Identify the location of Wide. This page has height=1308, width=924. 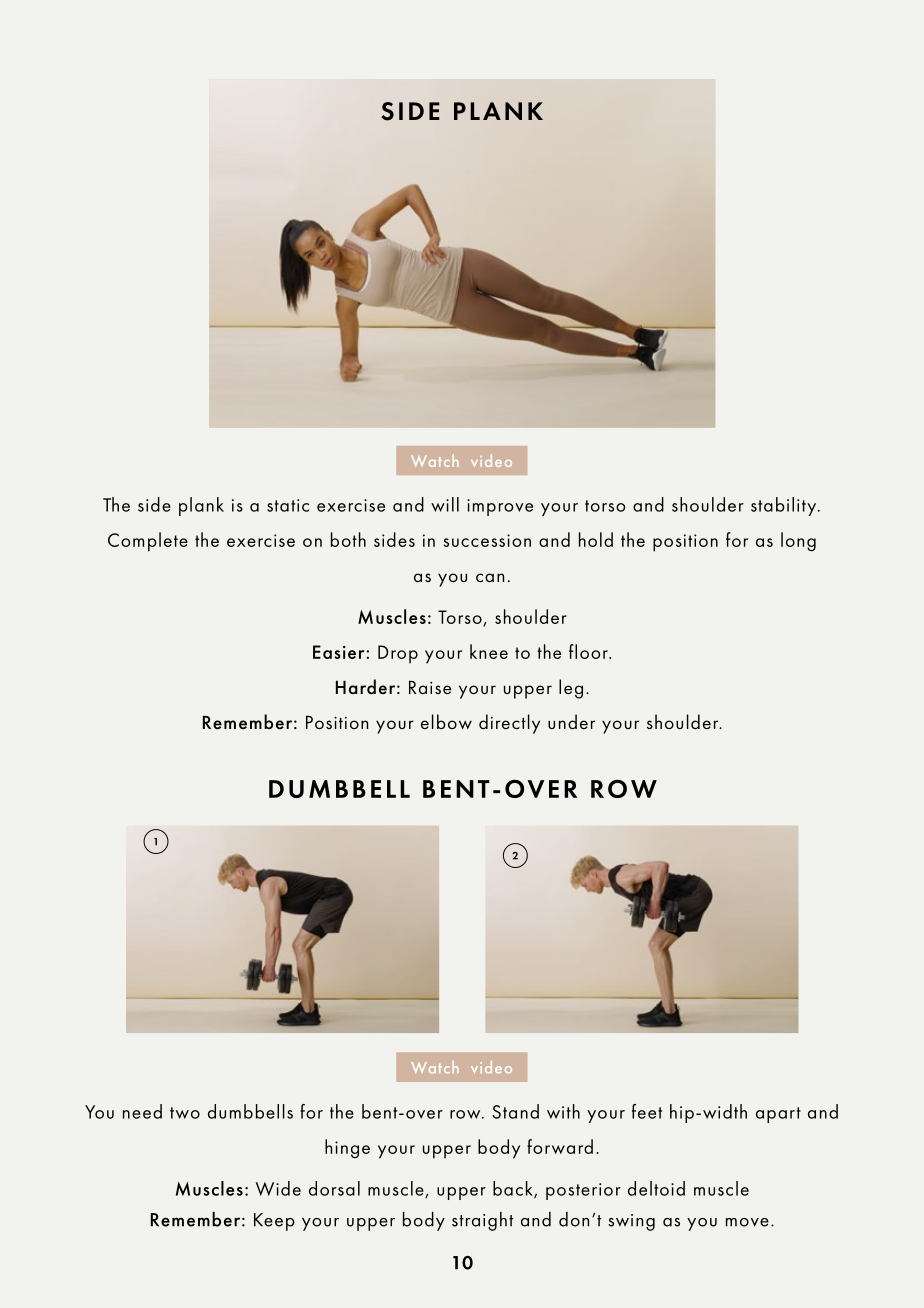
(278, 1188).
